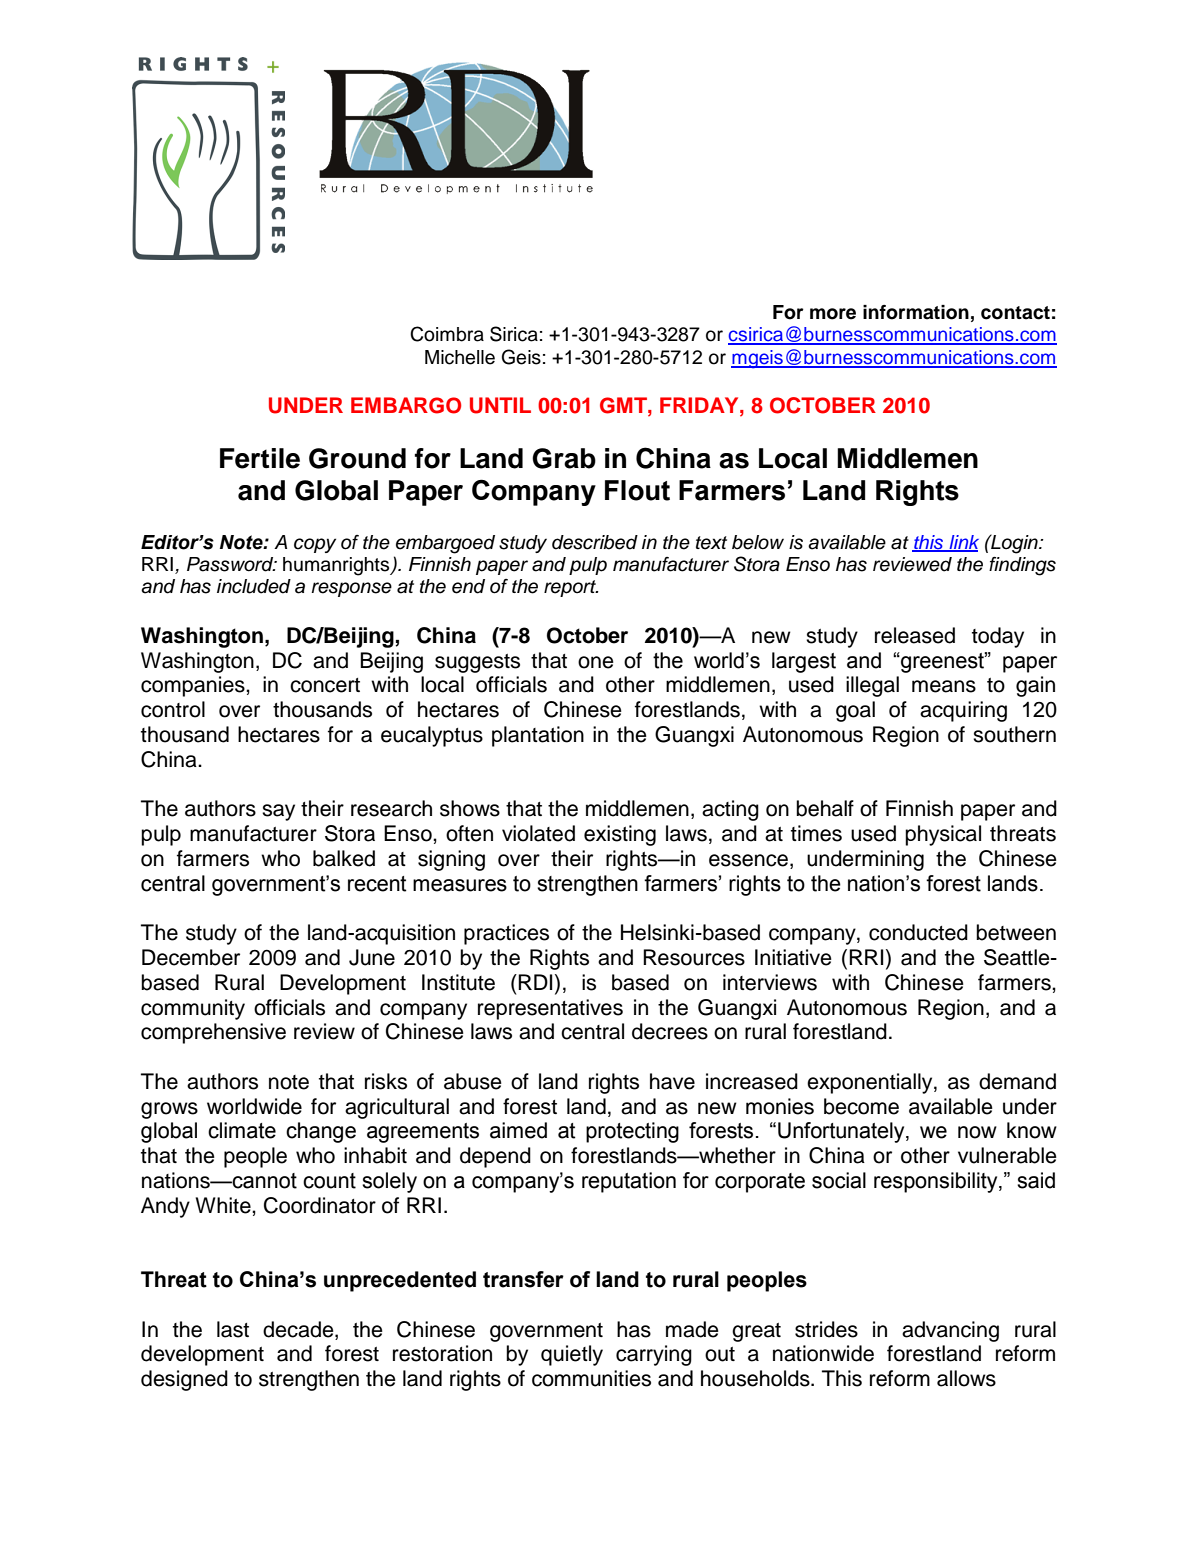 This screenshot has width=1198, height=1551. Describe the element at coordinates (278, 812) in the screenshot. I see `say` at that location.
